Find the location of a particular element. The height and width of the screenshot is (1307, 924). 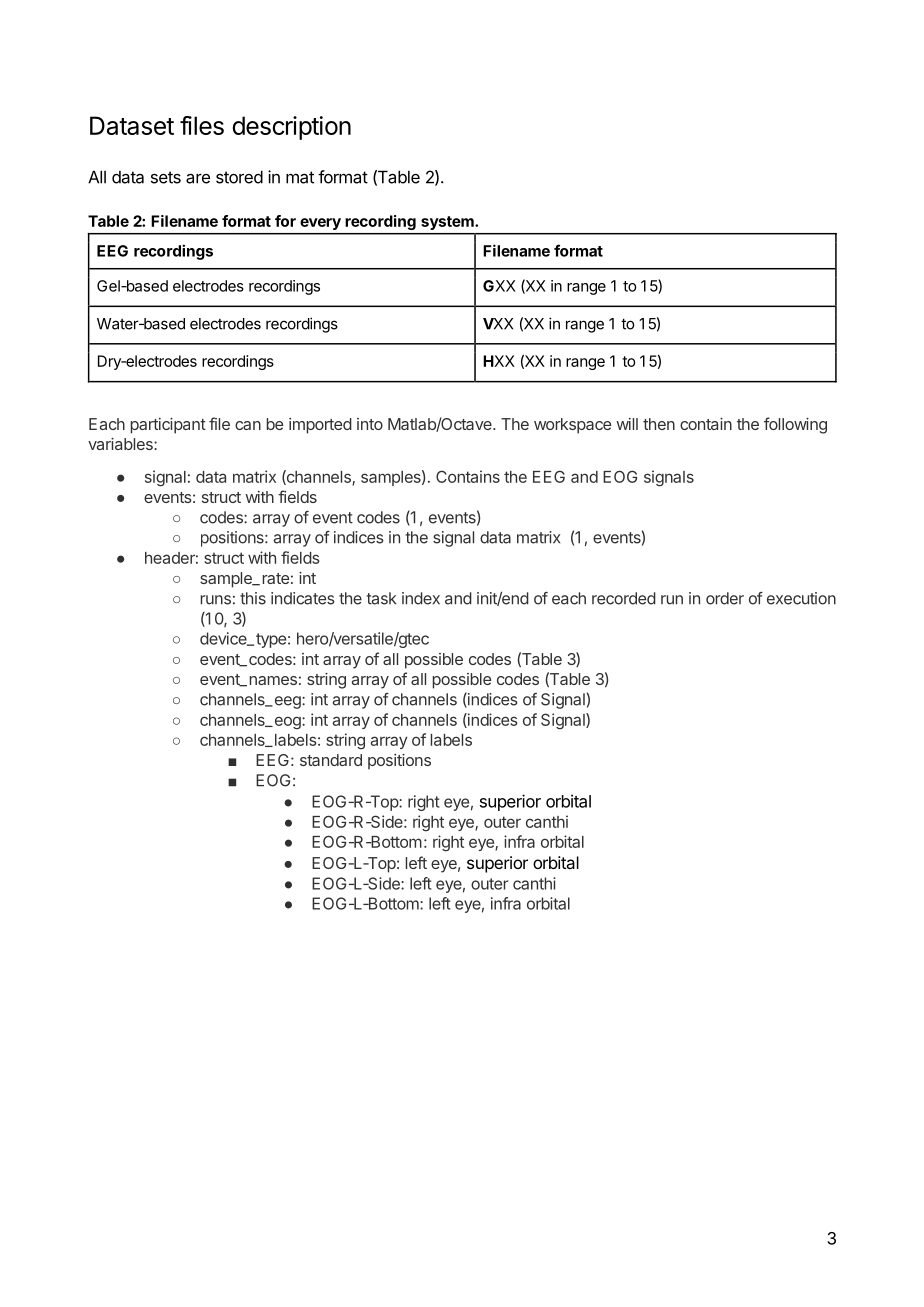

order is located at coordinates (725, 598).
